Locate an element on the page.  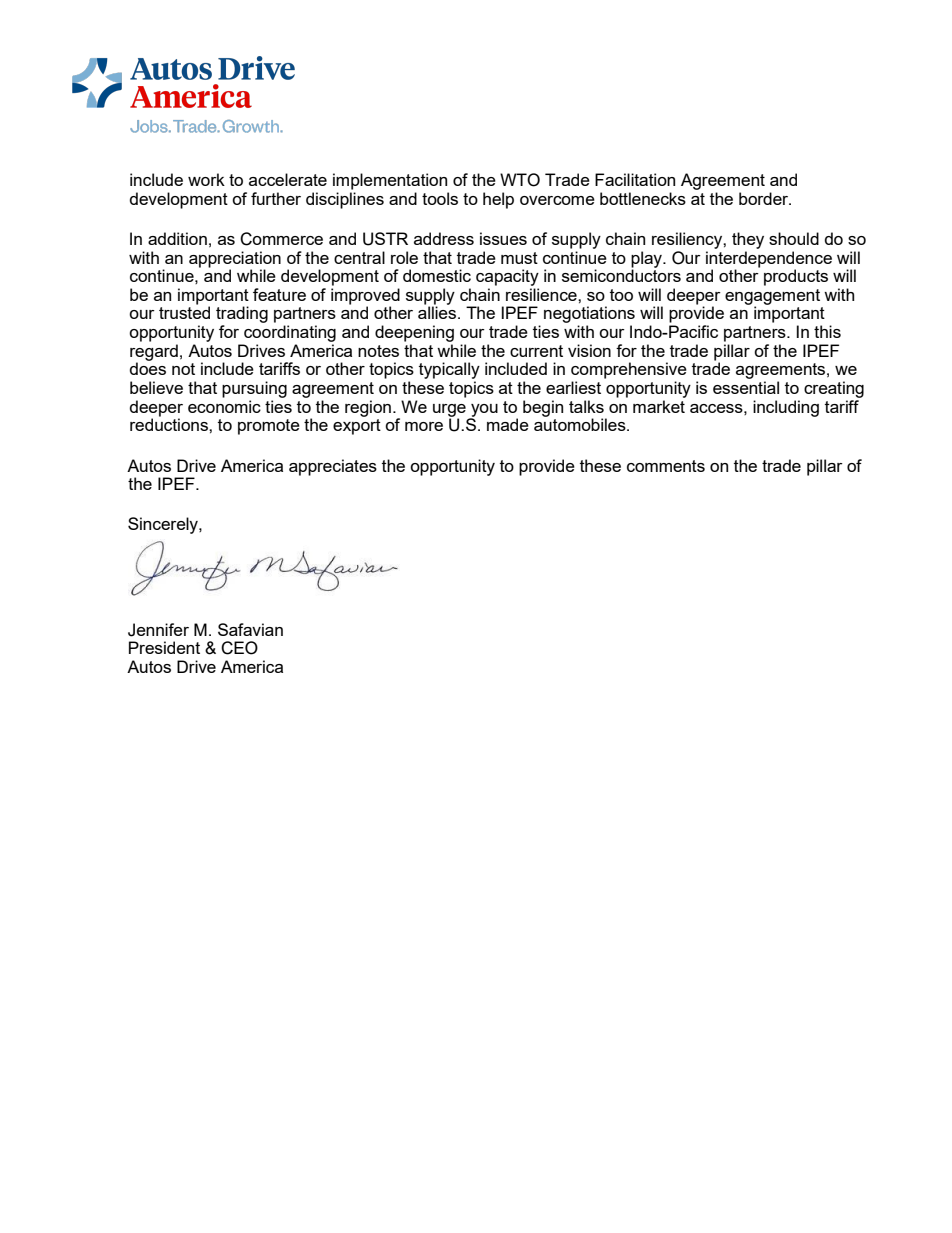
border is located at coordinates (765, 198).
